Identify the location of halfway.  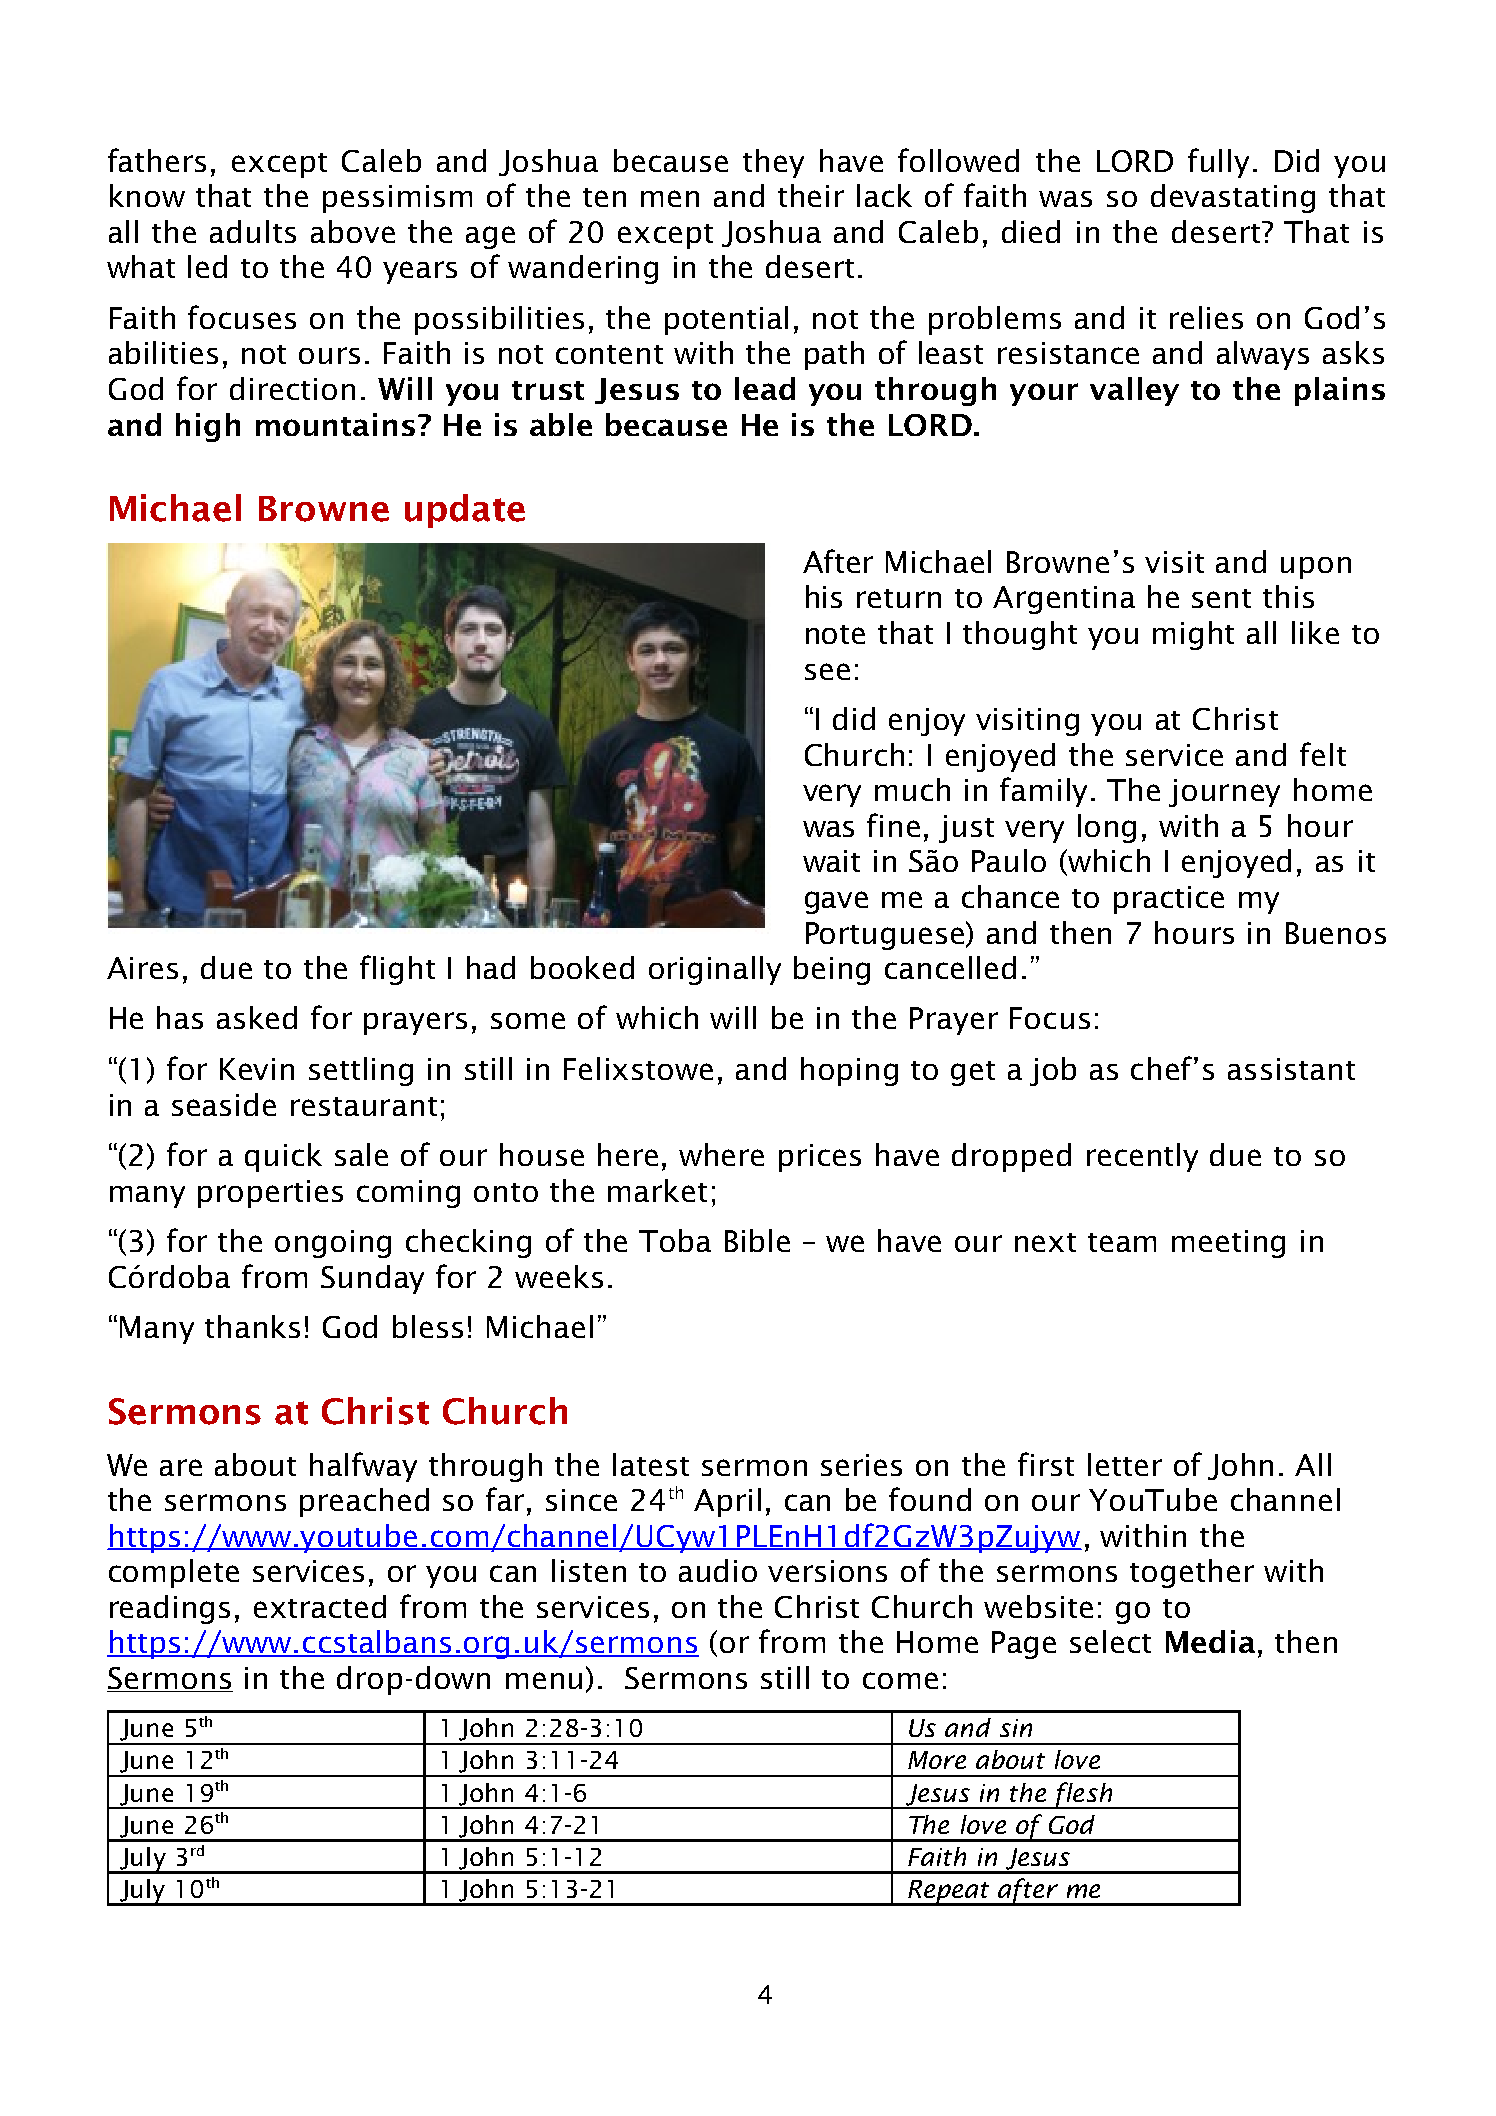
(363, 1467).
